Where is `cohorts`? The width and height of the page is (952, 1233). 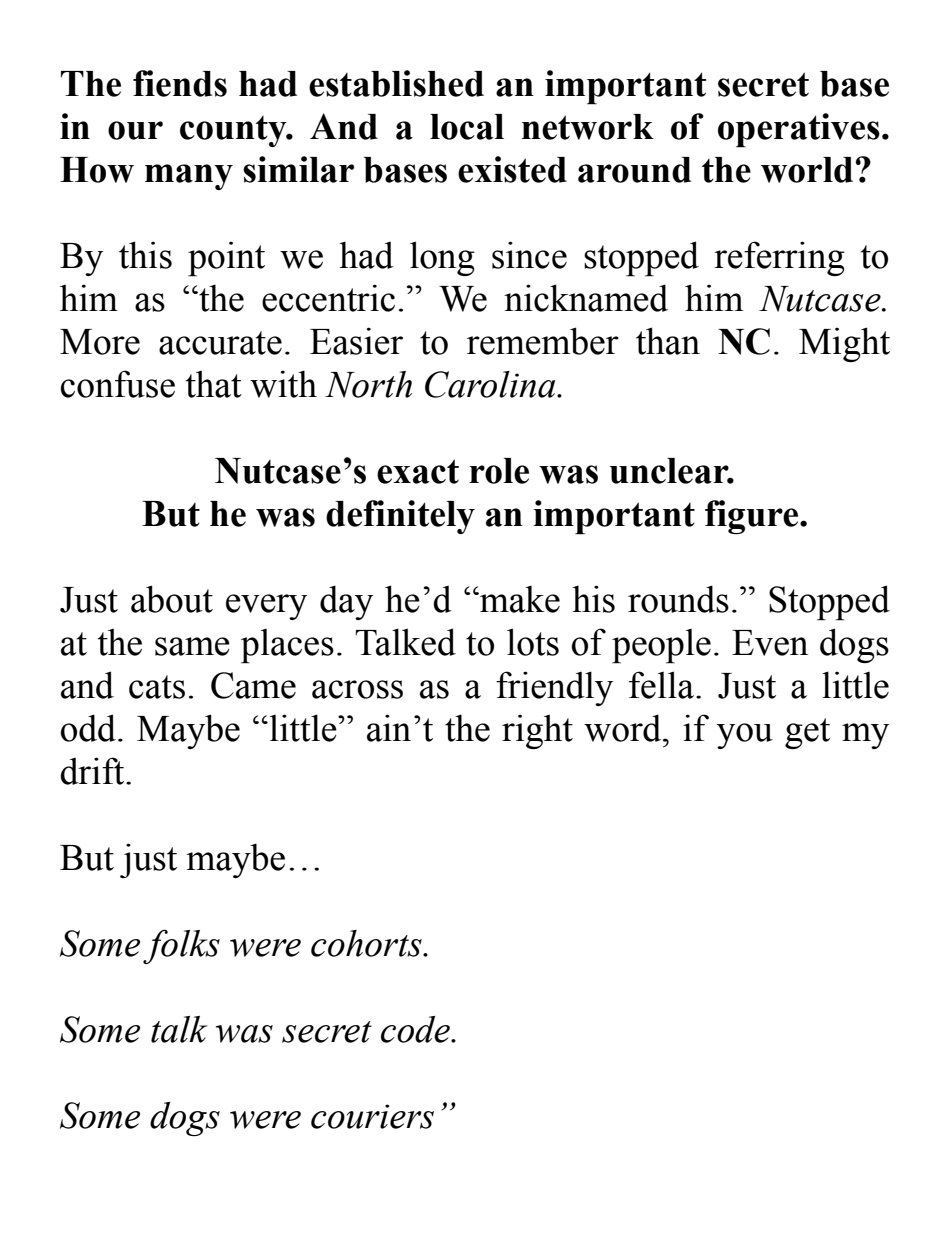
cohorts is located at coordinates (367, 943).
